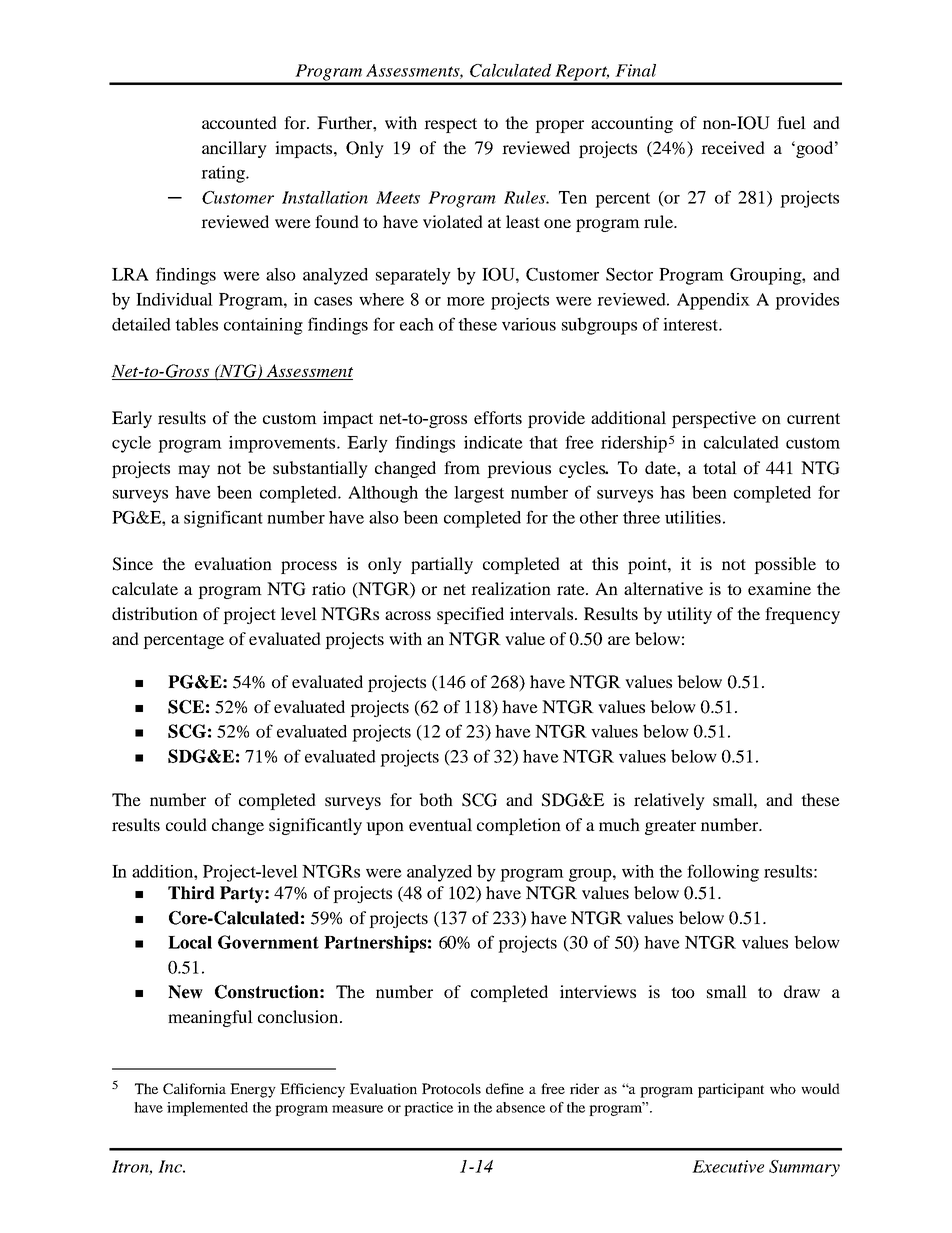  Describe the element at coordinates (239, 122) in the screenshot. I see `accounted` at that location.
